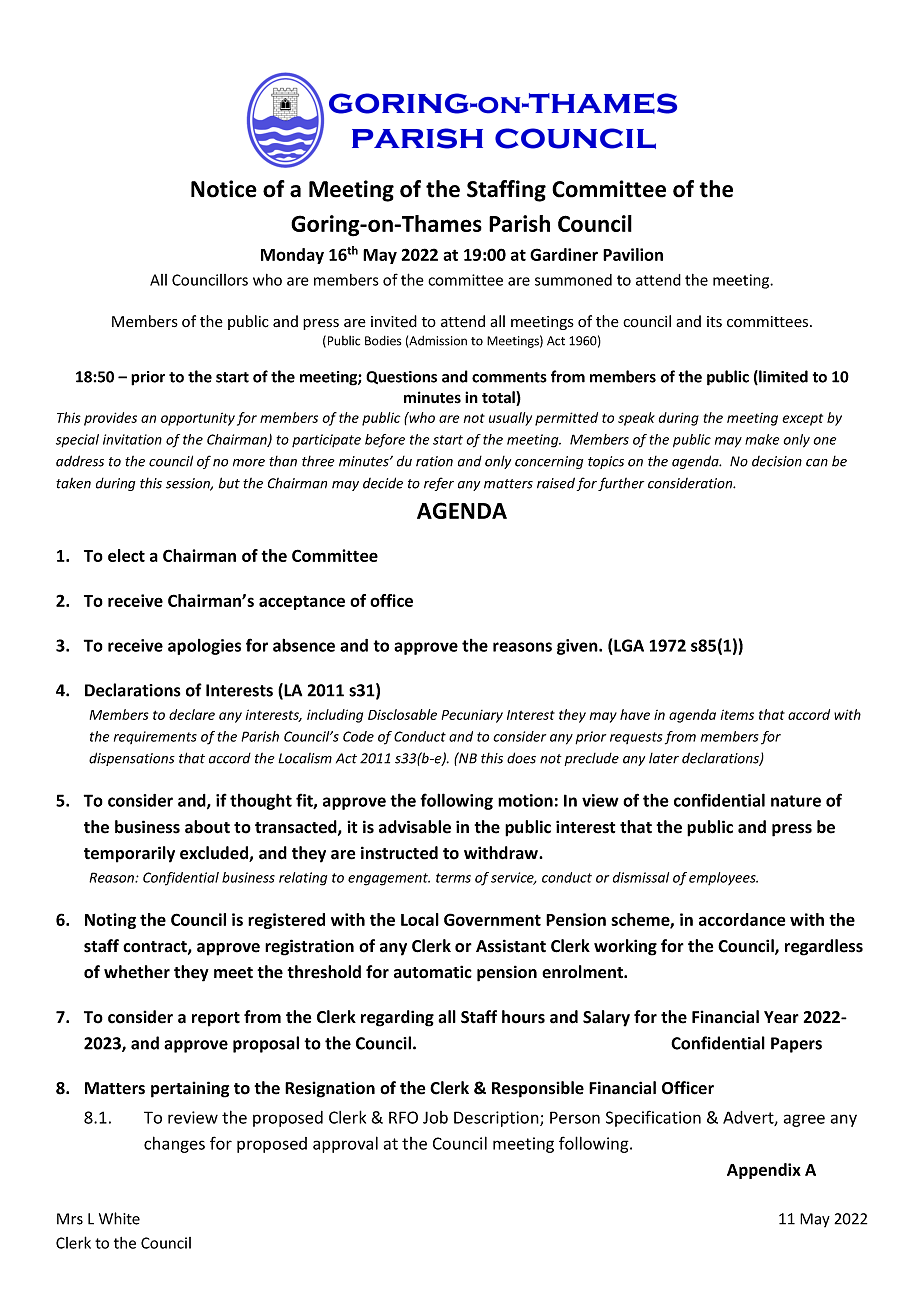 This screenshot has width=924, height=1309. I want to click on items, so click(737, 714).
